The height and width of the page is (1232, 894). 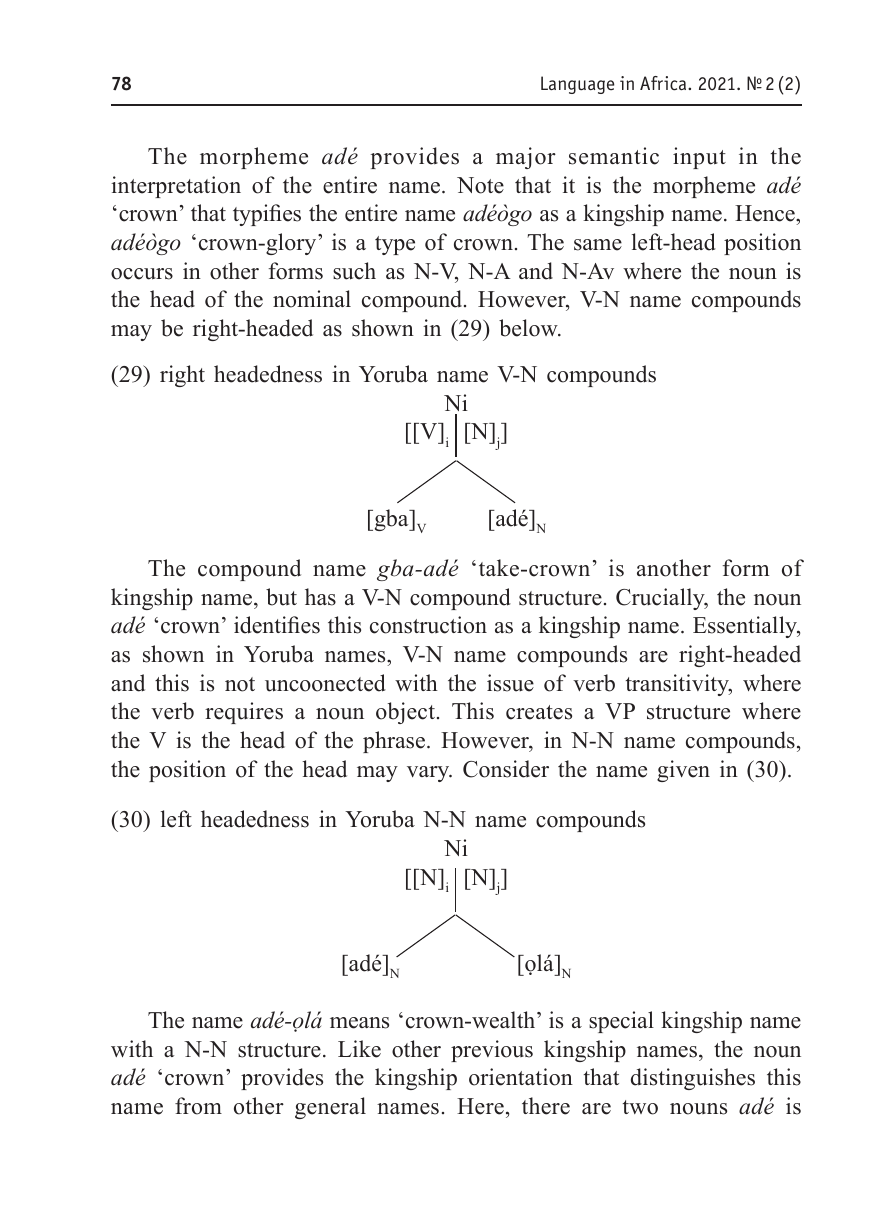 I want to click on major, so click(x=526, y=158).
